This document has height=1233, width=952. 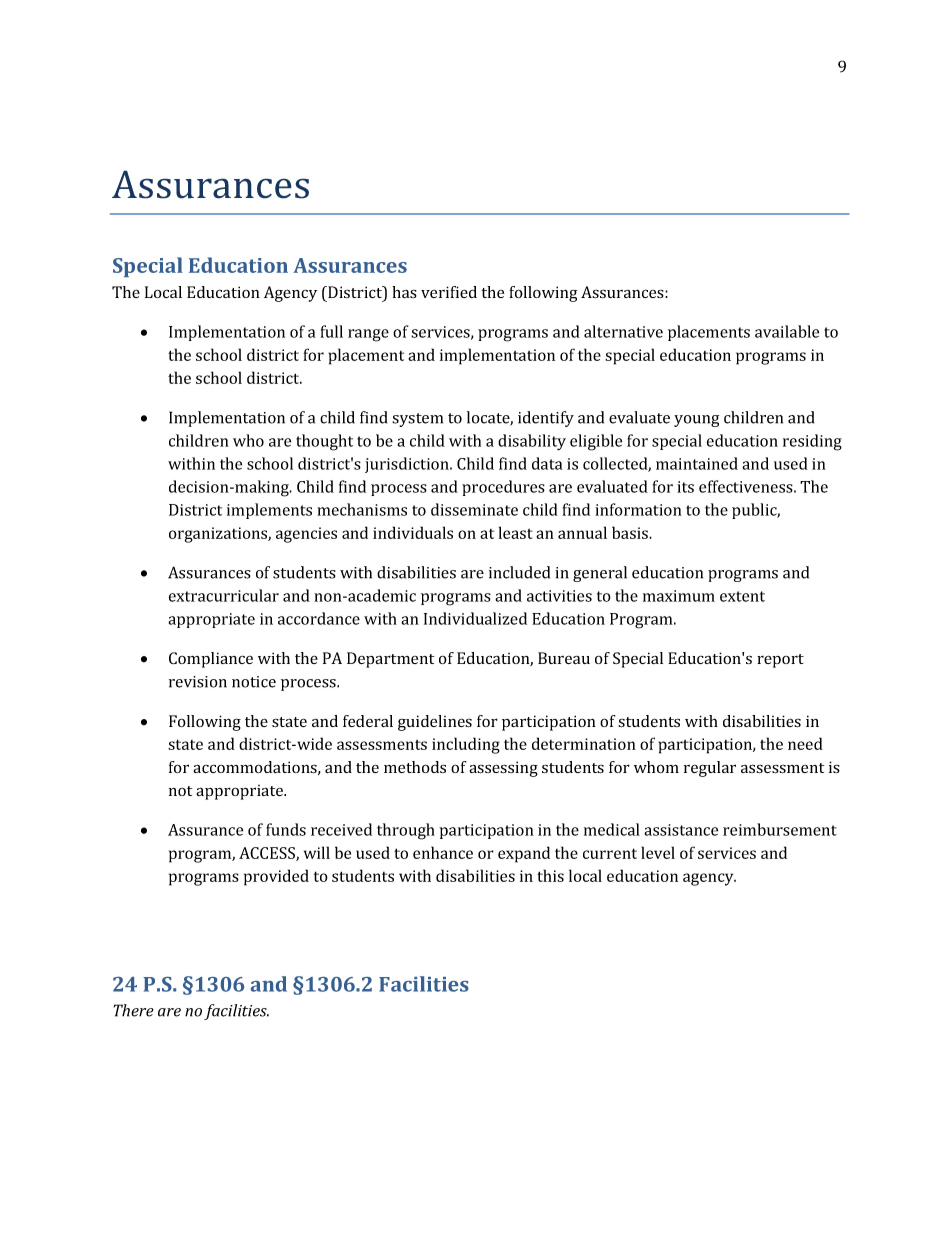 What do you see at coordinates (331, 331) in the document?
I see `full` at bounding box center [331, 331].
